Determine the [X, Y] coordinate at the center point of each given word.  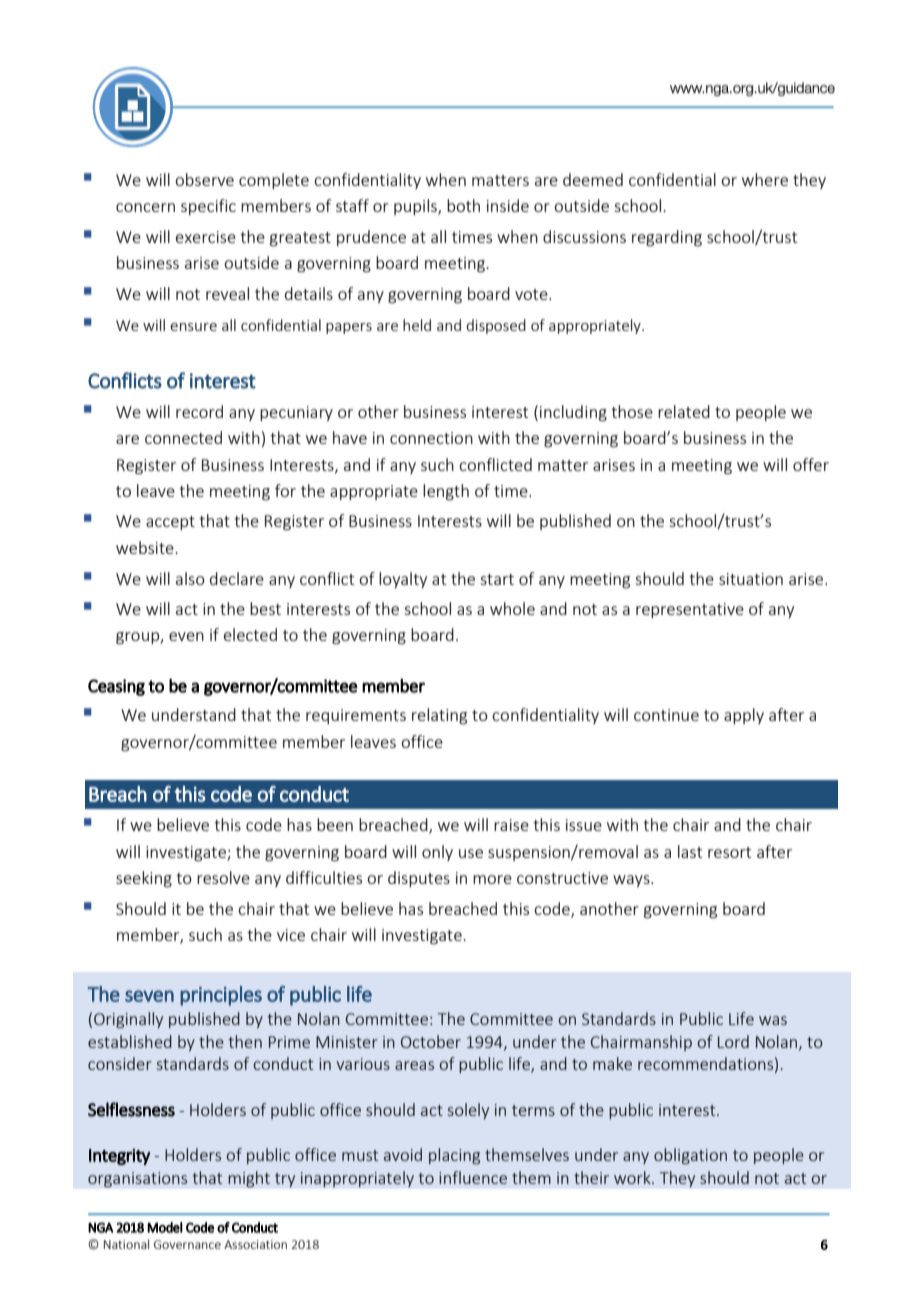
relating [439, 716]
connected [183, 437]
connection [431, 438]
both [463, 205]
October [431, 1041]
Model [165, 1227]
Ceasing [116, 687]
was [773, 1020]
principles [221, 996]
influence [473, 1177]
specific [208, 207]
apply [744, 716]
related [684, 411]
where [765, 179]
